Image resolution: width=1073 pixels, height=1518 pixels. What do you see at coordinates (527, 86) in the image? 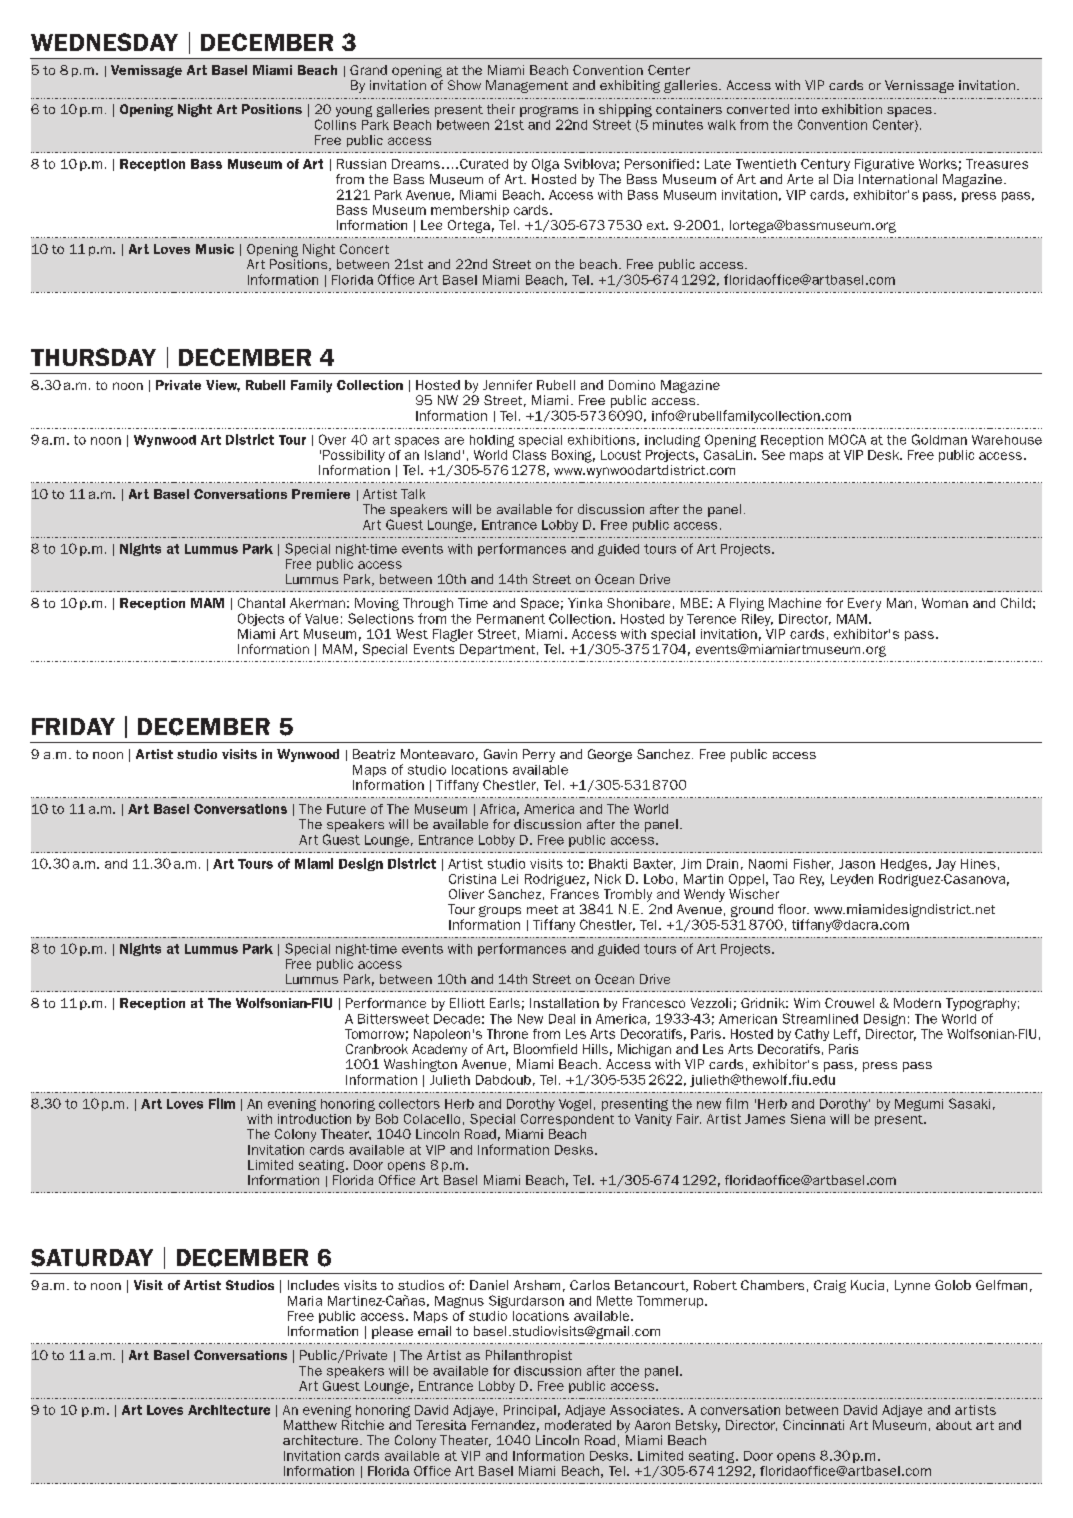
I see `Management` at bounding box center [527, 86].
